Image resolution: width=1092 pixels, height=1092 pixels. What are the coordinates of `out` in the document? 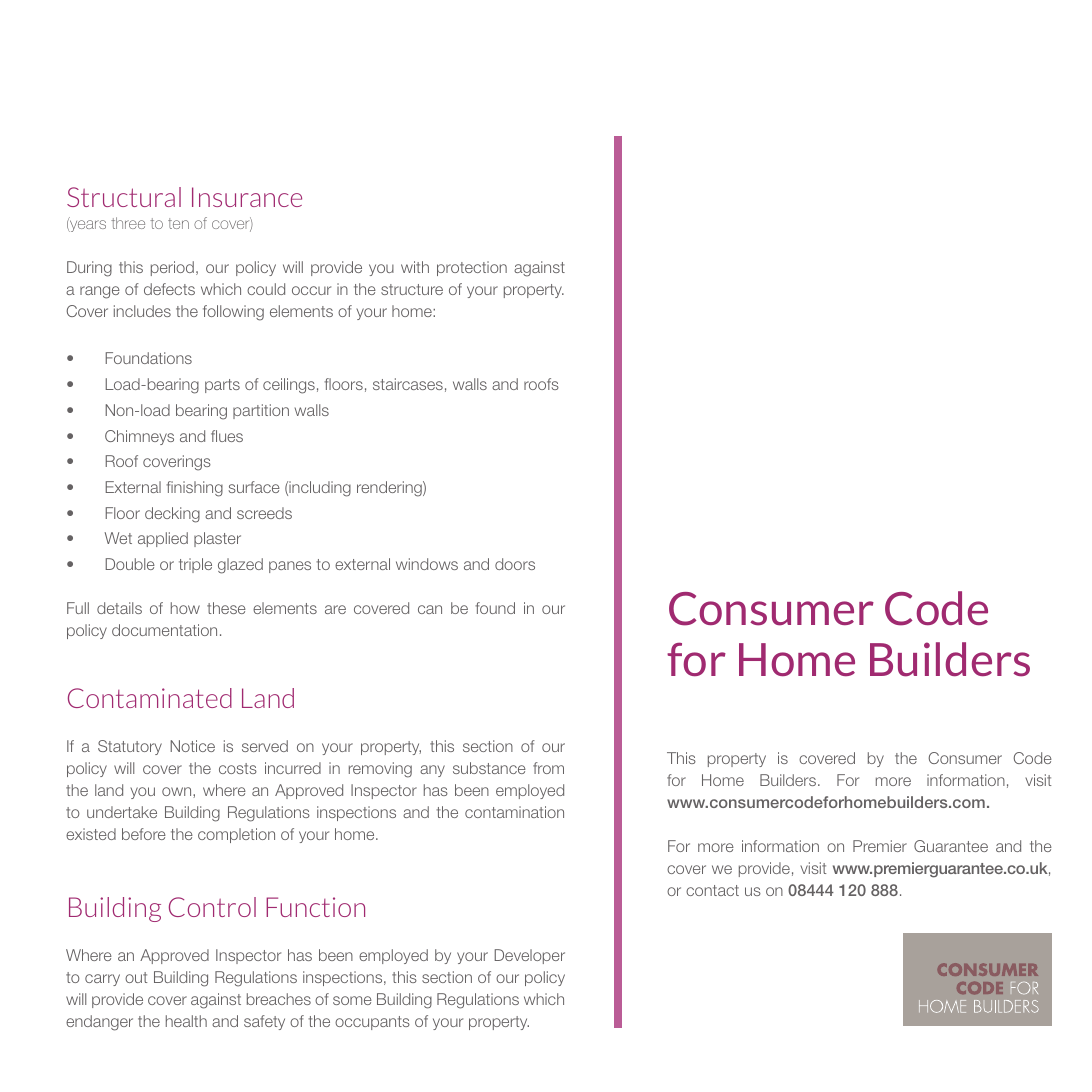 It's located at (136, 977).
